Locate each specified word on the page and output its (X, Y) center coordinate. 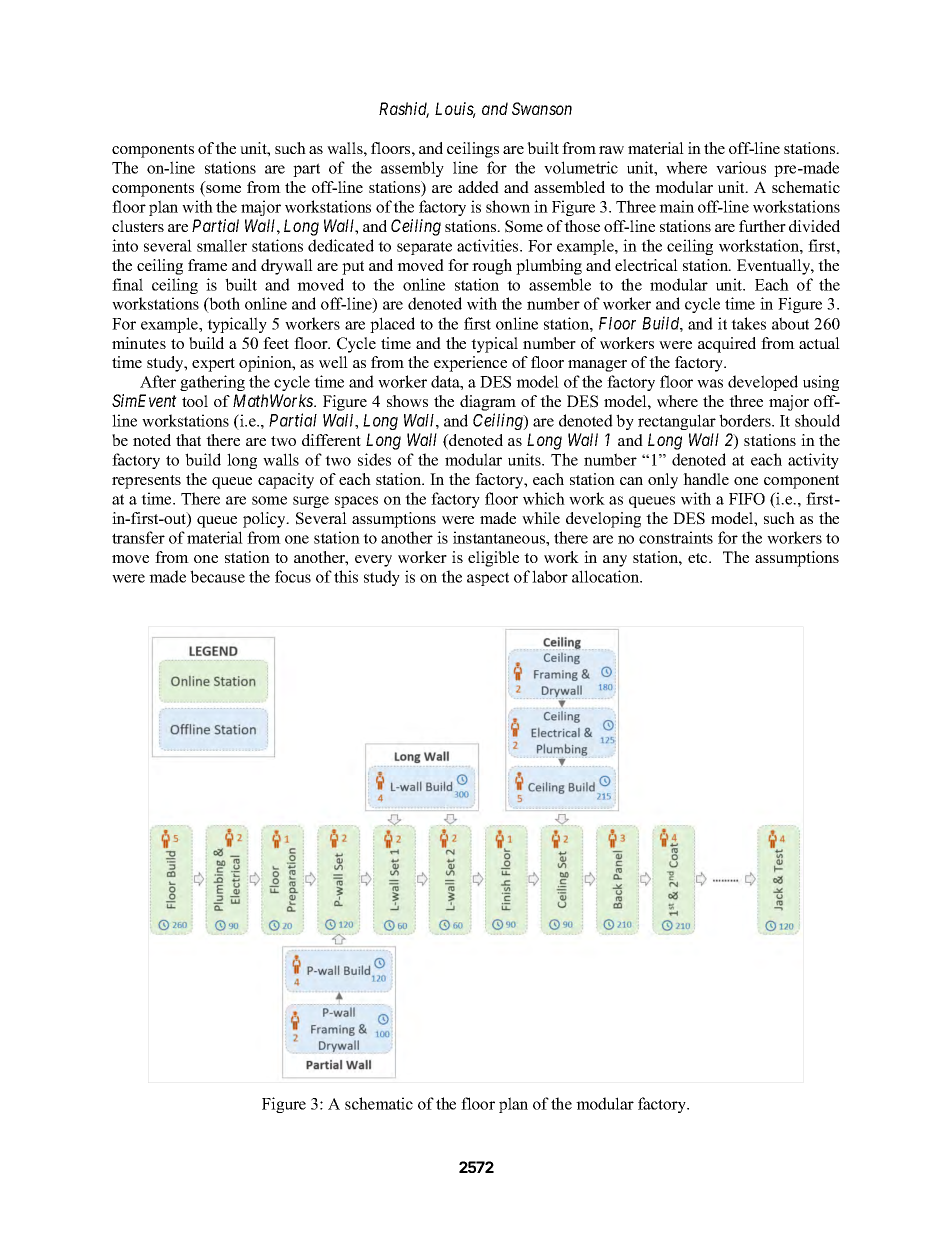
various (741, 167)
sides (374, 459)
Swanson (542, 108)
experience (470, 364)
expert (213, 365)
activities (489, 245)
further (762, 226)
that (188, 440)
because (217, 576)
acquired (727, 345)
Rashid (404, 110)
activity (813, 461)
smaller (222, 245)
